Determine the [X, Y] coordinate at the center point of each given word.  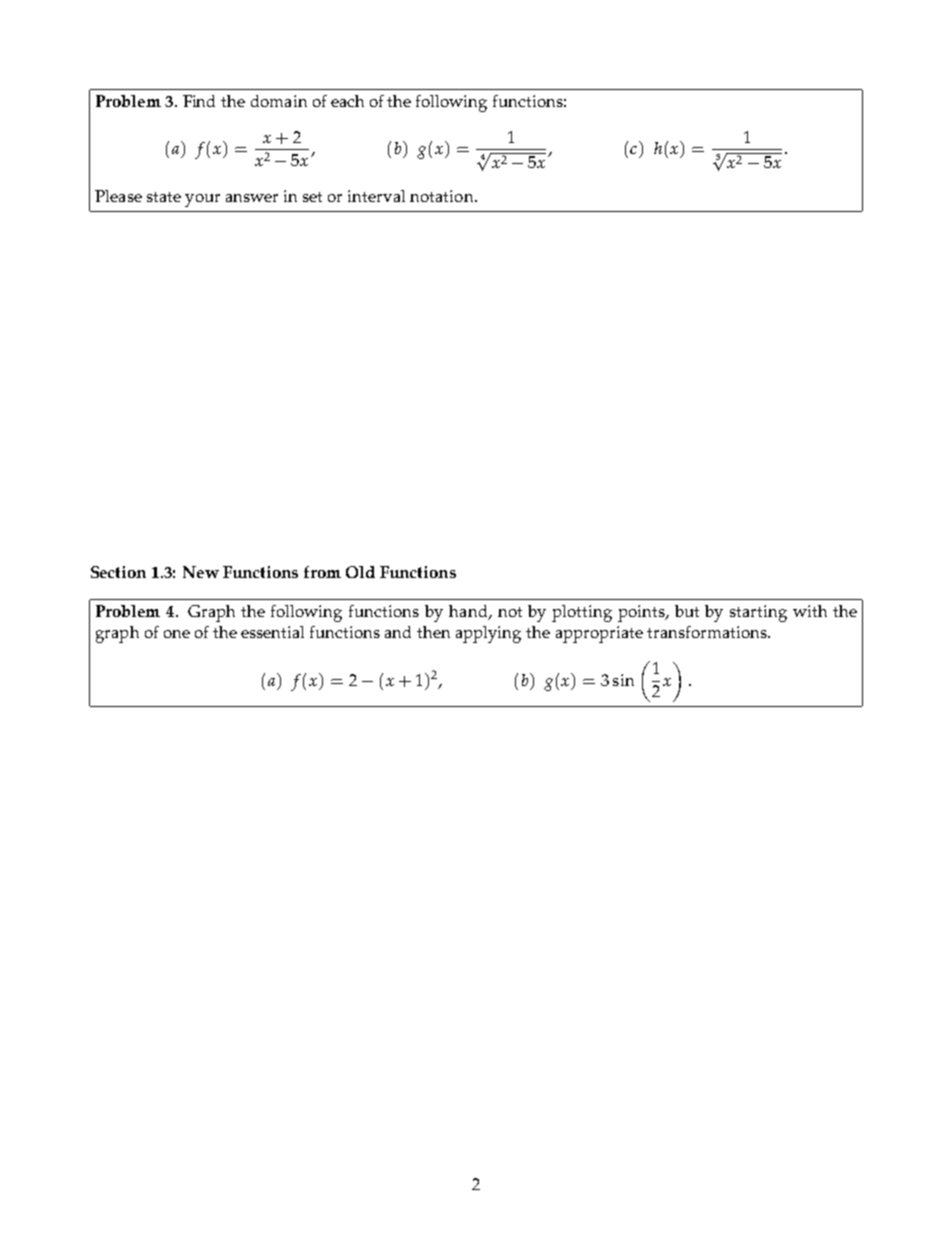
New [201, 572]
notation [443, 196]
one [177, 634]
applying [488, 634]
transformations [708, 632]
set [312, 197]
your [202, 200]
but [687, 611]
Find [199, 101]
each [347, 101]
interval [376, 196]
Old [360, 572]
